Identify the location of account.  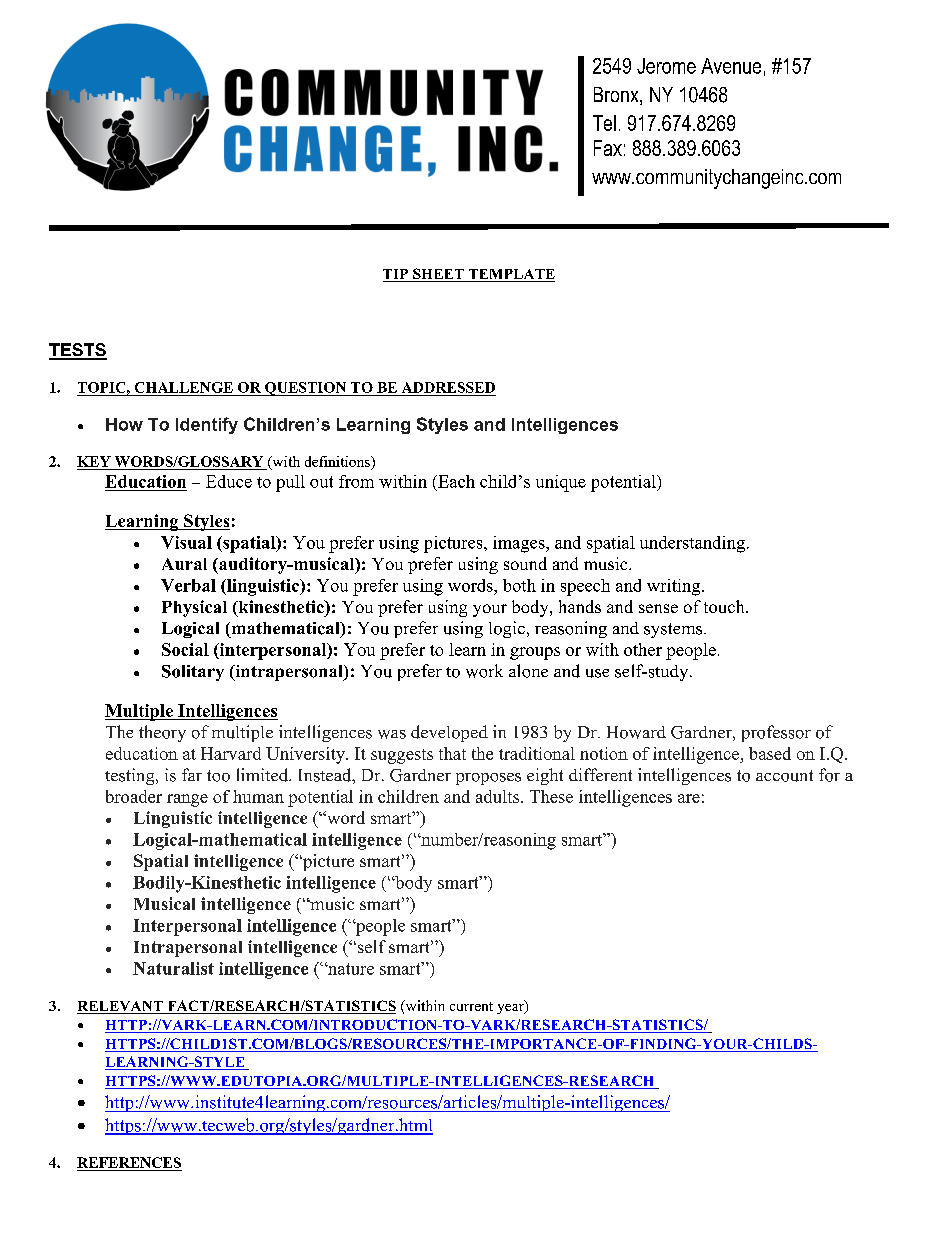
(784, 776).
